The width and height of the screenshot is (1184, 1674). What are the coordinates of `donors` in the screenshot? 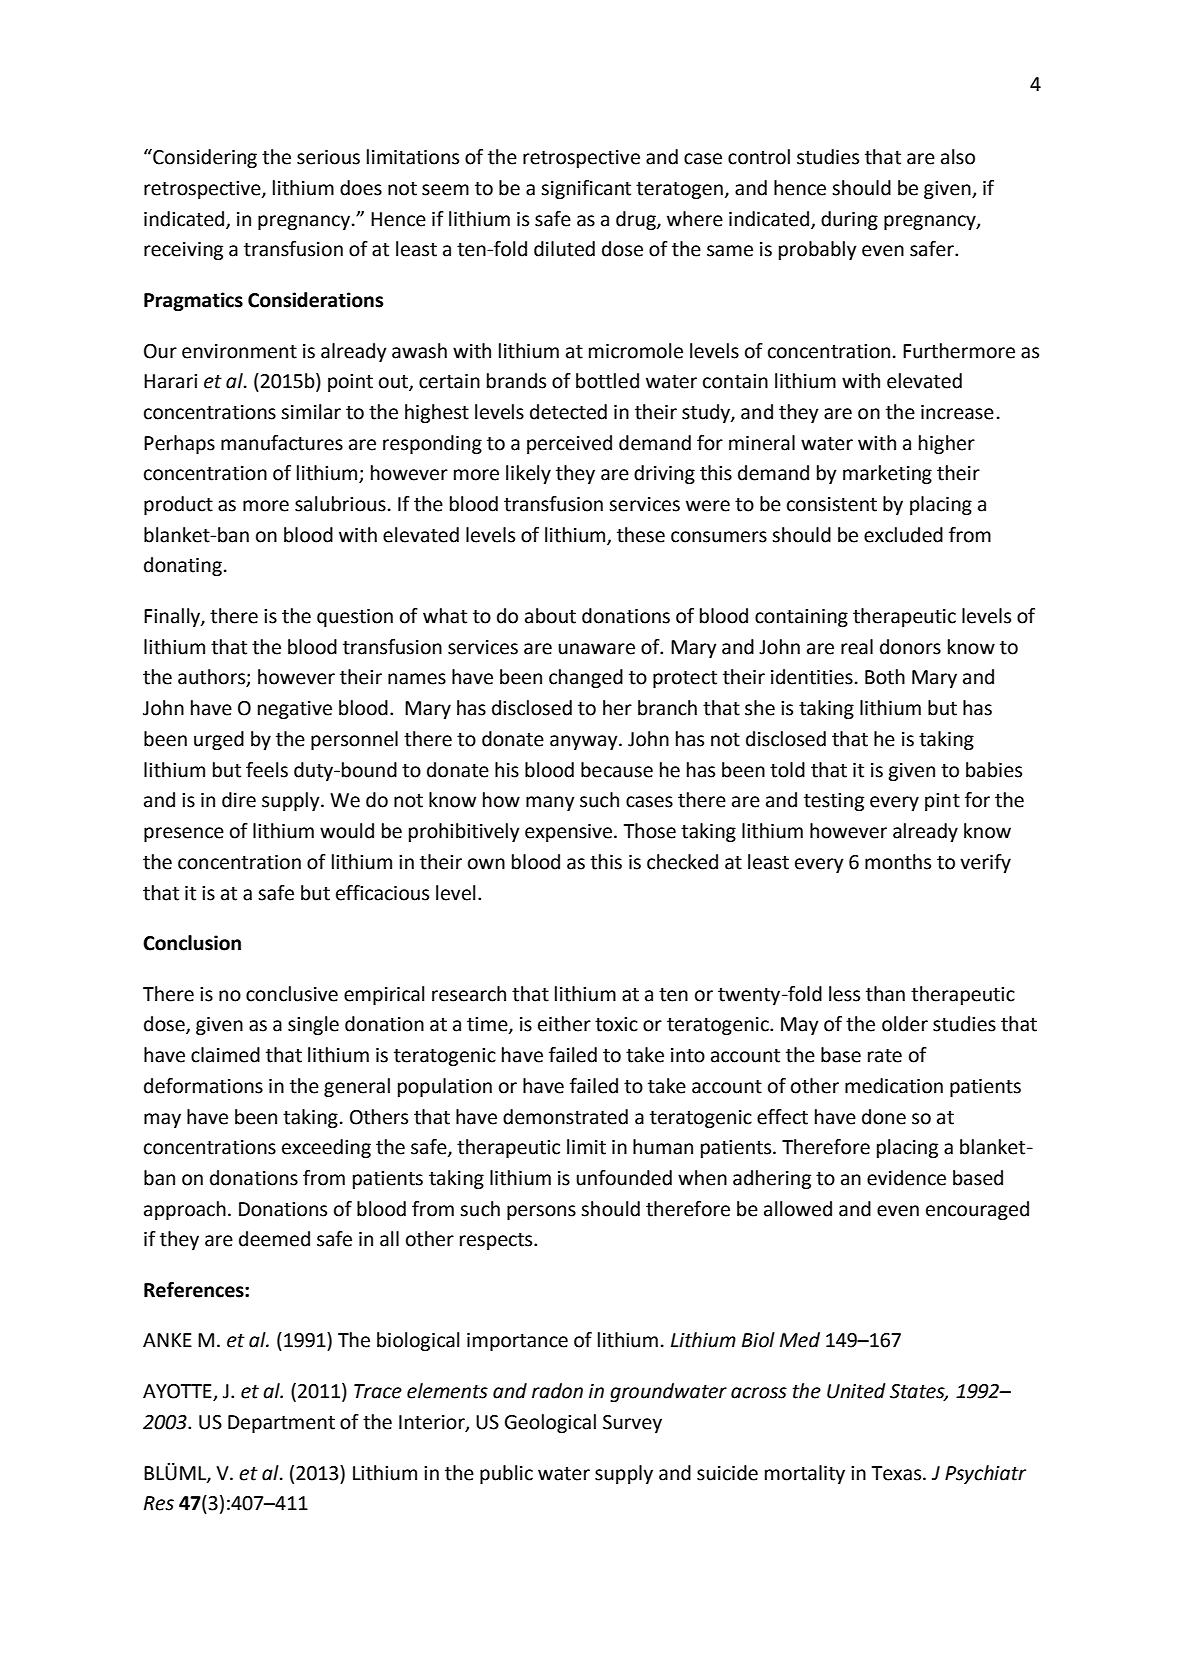 It's located at (910, 647).
